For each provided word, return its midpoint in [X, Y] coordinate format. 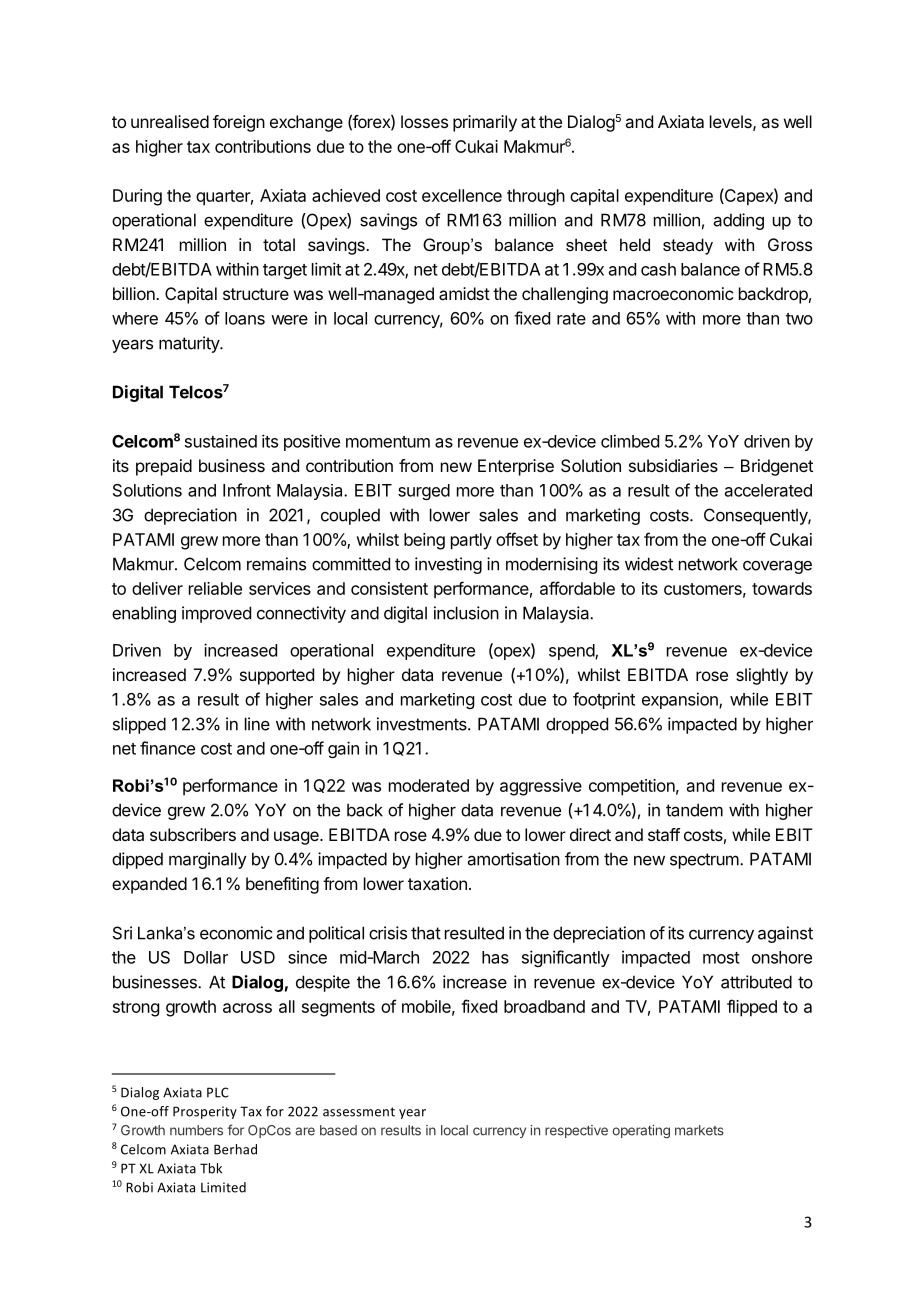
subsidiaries [673, 465]
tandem [694, 810]
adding [739, 221]
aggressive [541, 787]
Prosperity [205, 1112]
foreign [239, 123]
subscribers [193, 834]
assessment [359, 1112]
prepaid [164, 467]
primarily [485, 123]
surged [424, 492]
